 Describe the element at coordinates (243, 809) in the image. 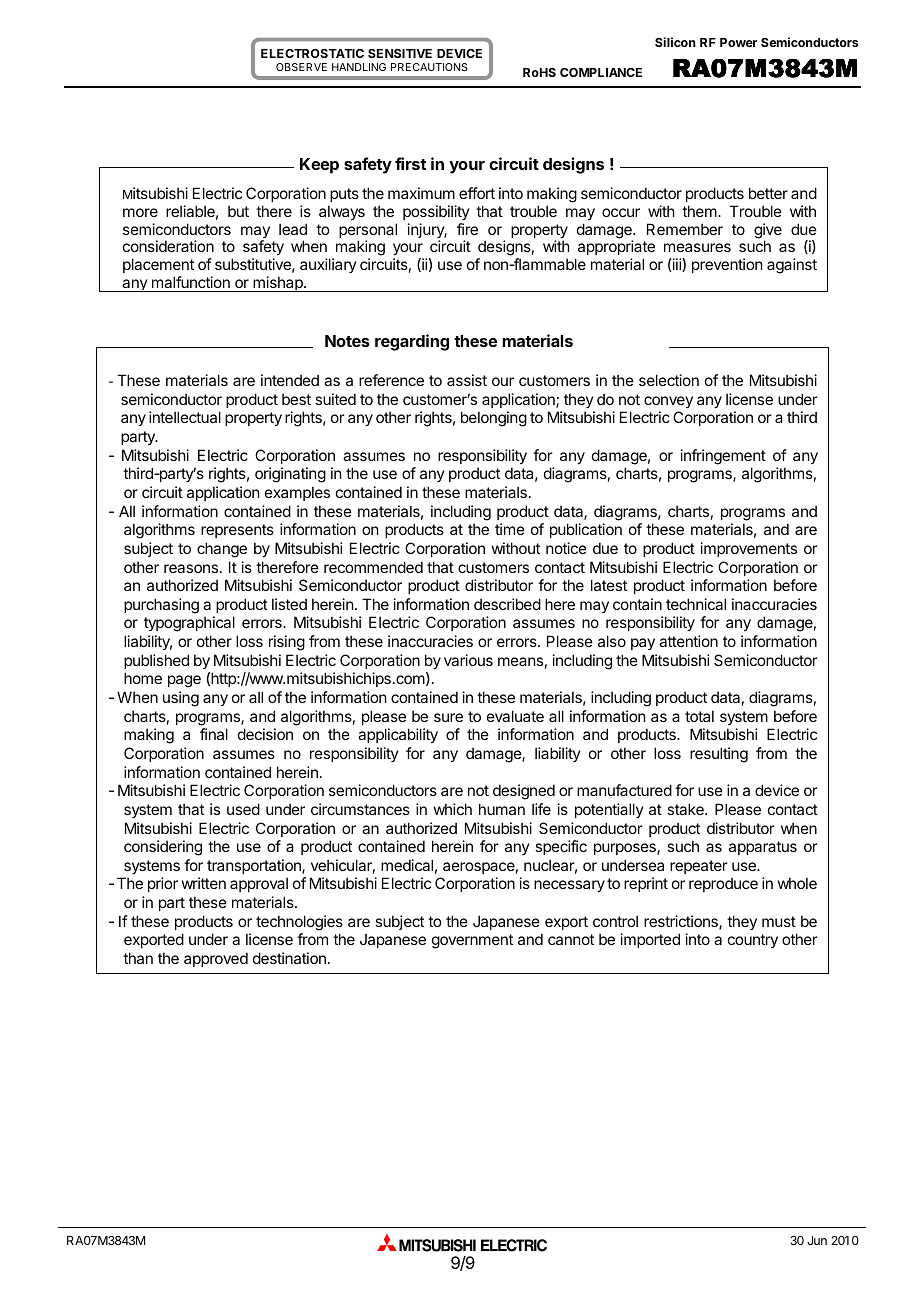

I see `used` at that location.
